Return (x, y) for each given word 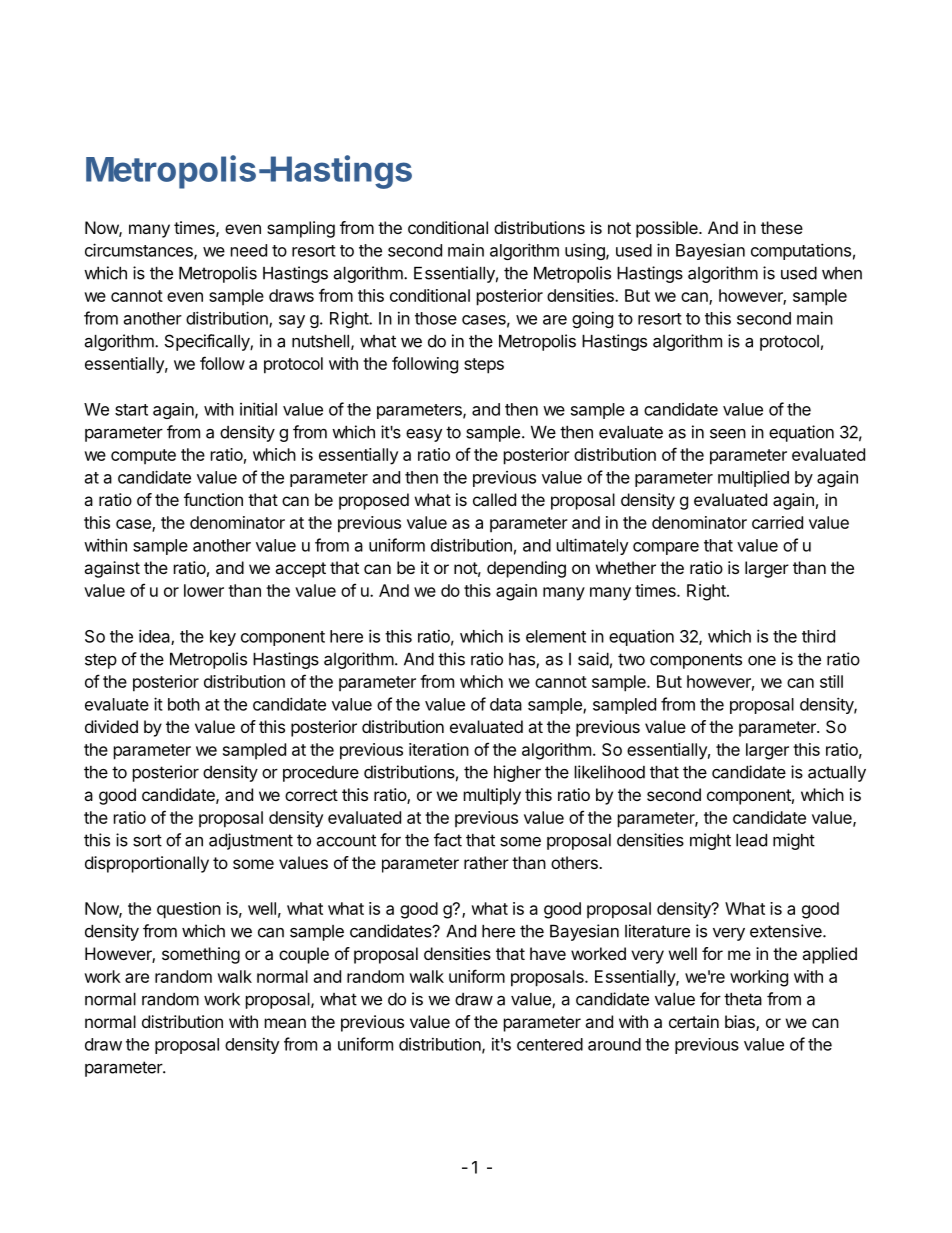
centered (550, 1044)
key (223, 638)
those (436, 318)
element (556, 636)
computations (801, 251)
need (249, 250)
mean (285, 1023)
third (818, 636)
